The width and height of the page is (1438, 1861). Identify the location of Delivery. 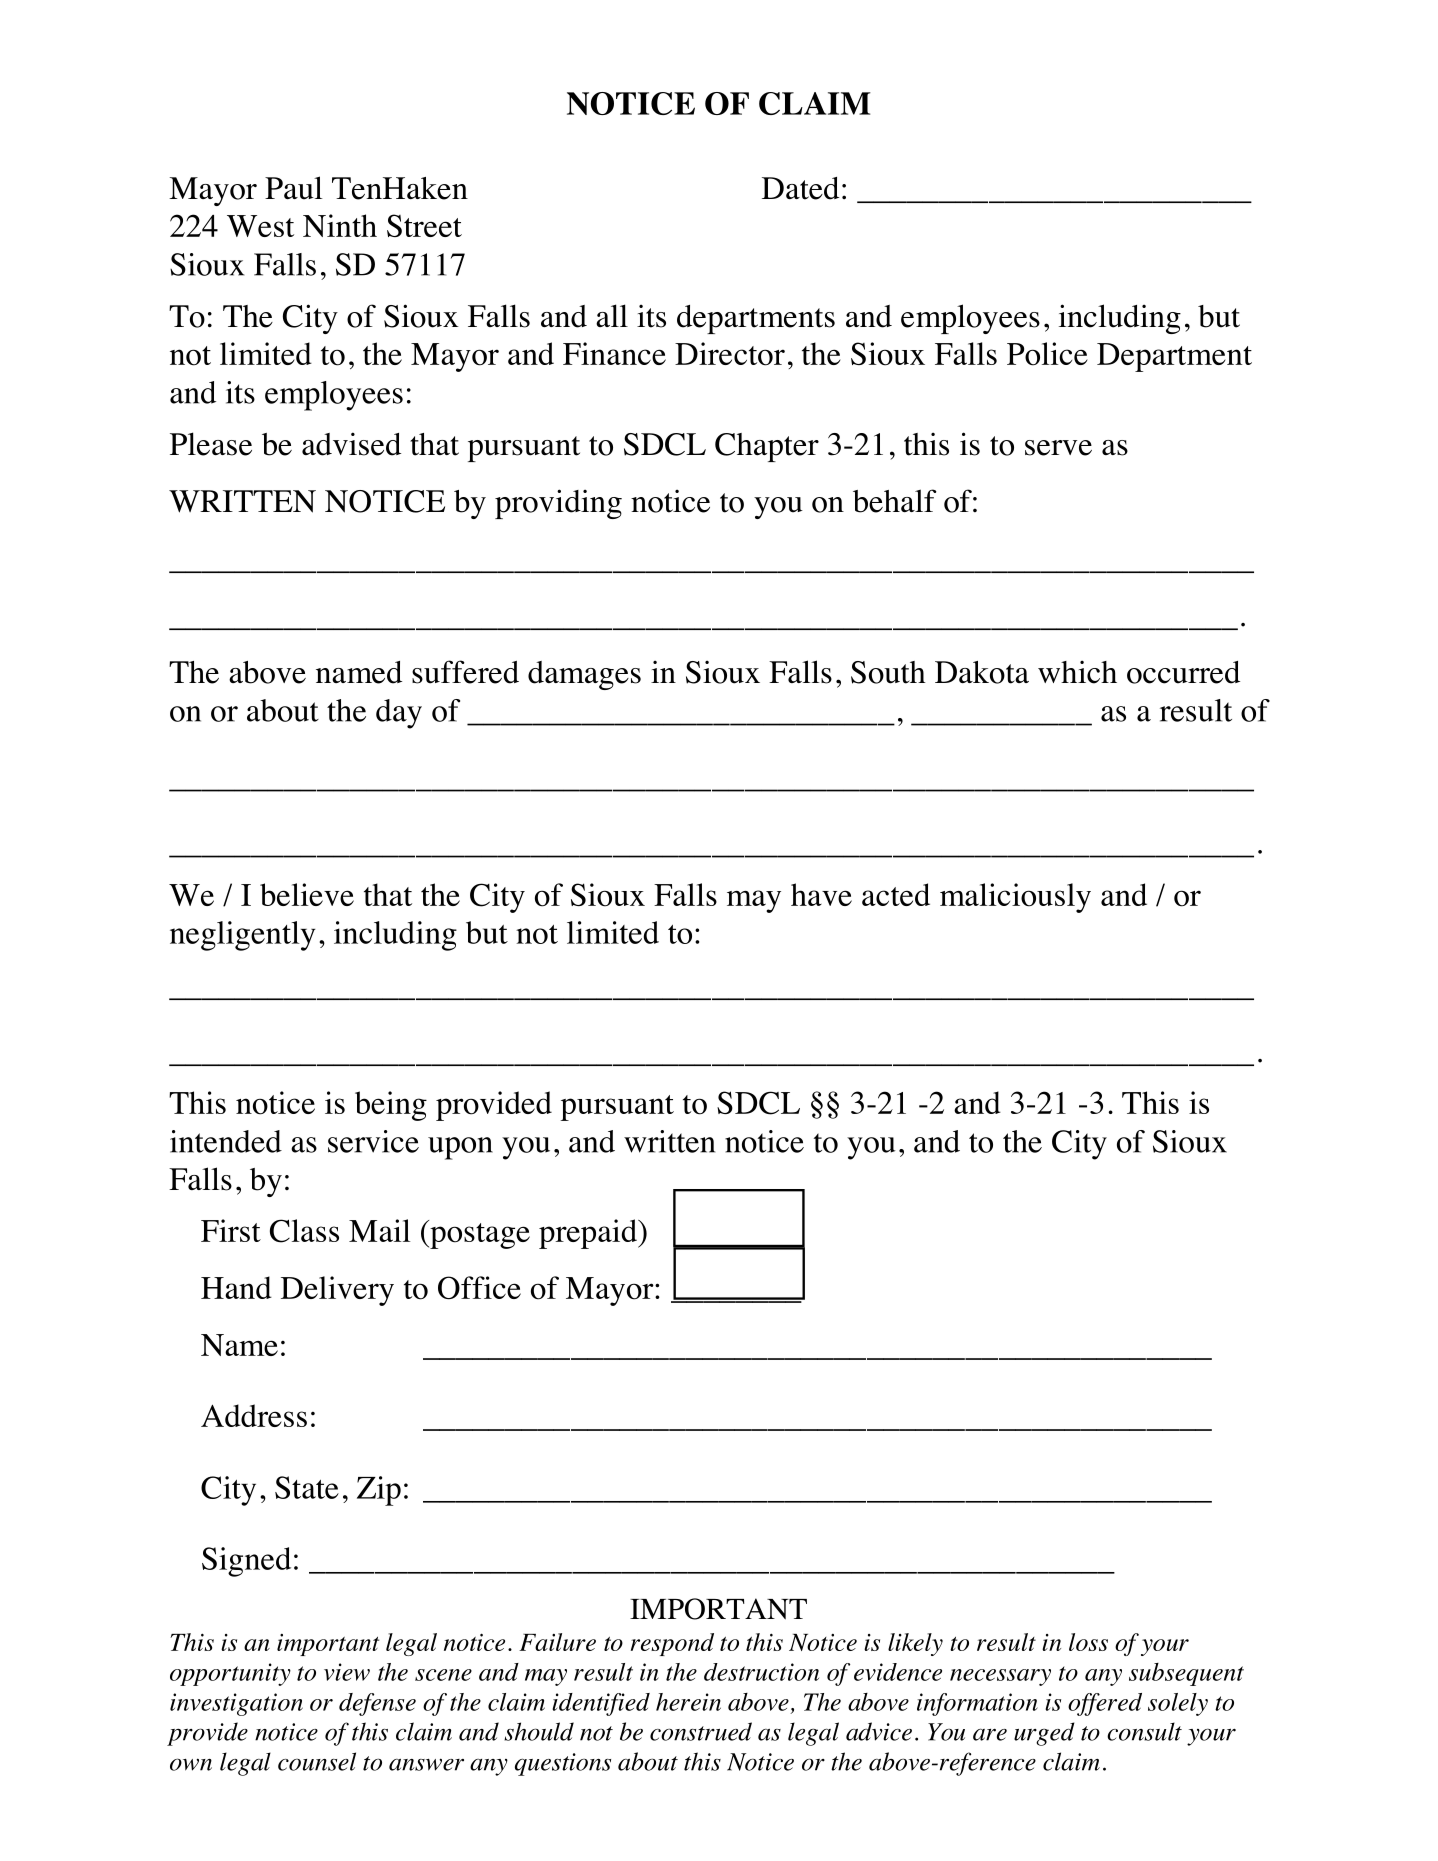
(337, 1291).
